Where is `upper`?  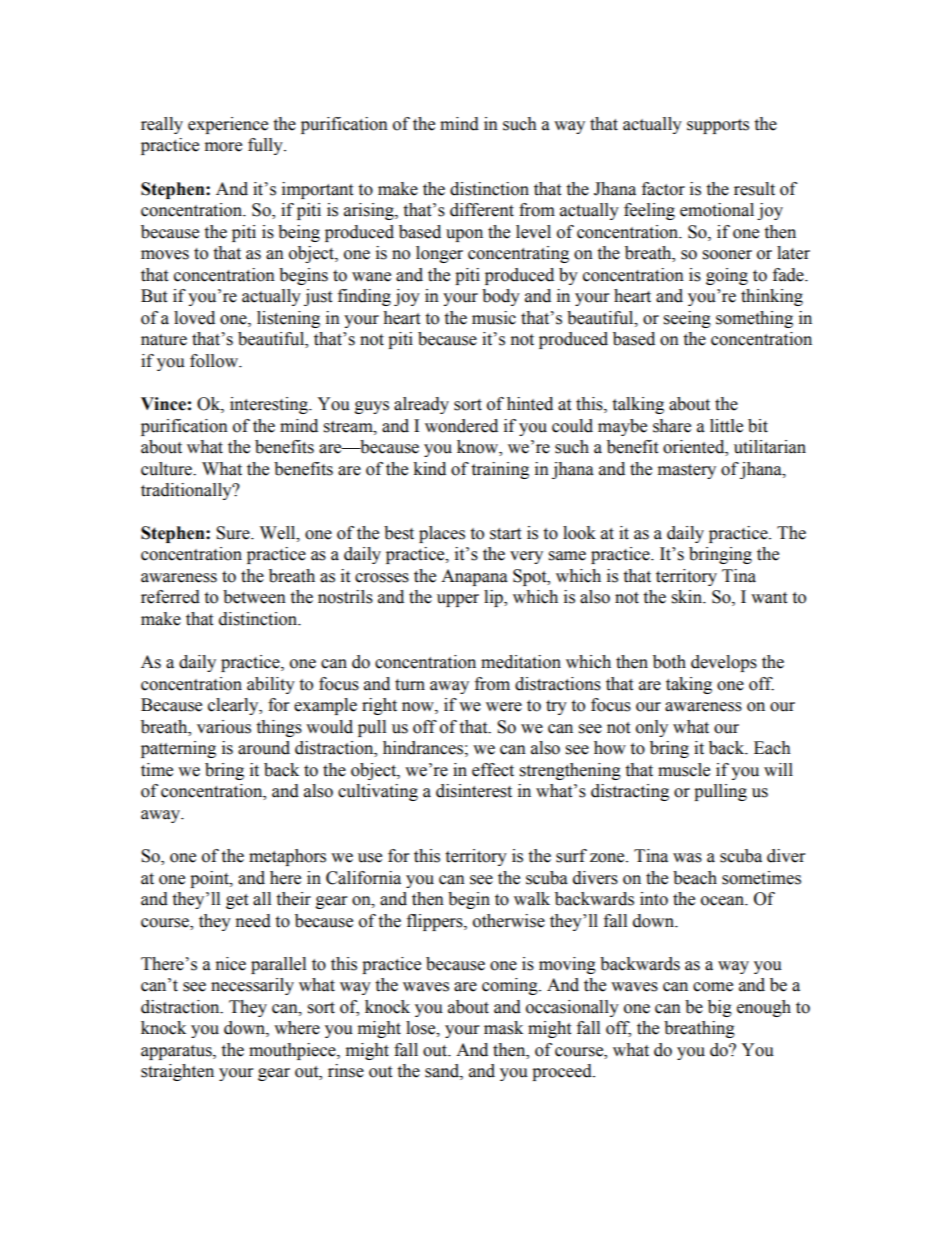 upper is located at coordinates (458, 600).
